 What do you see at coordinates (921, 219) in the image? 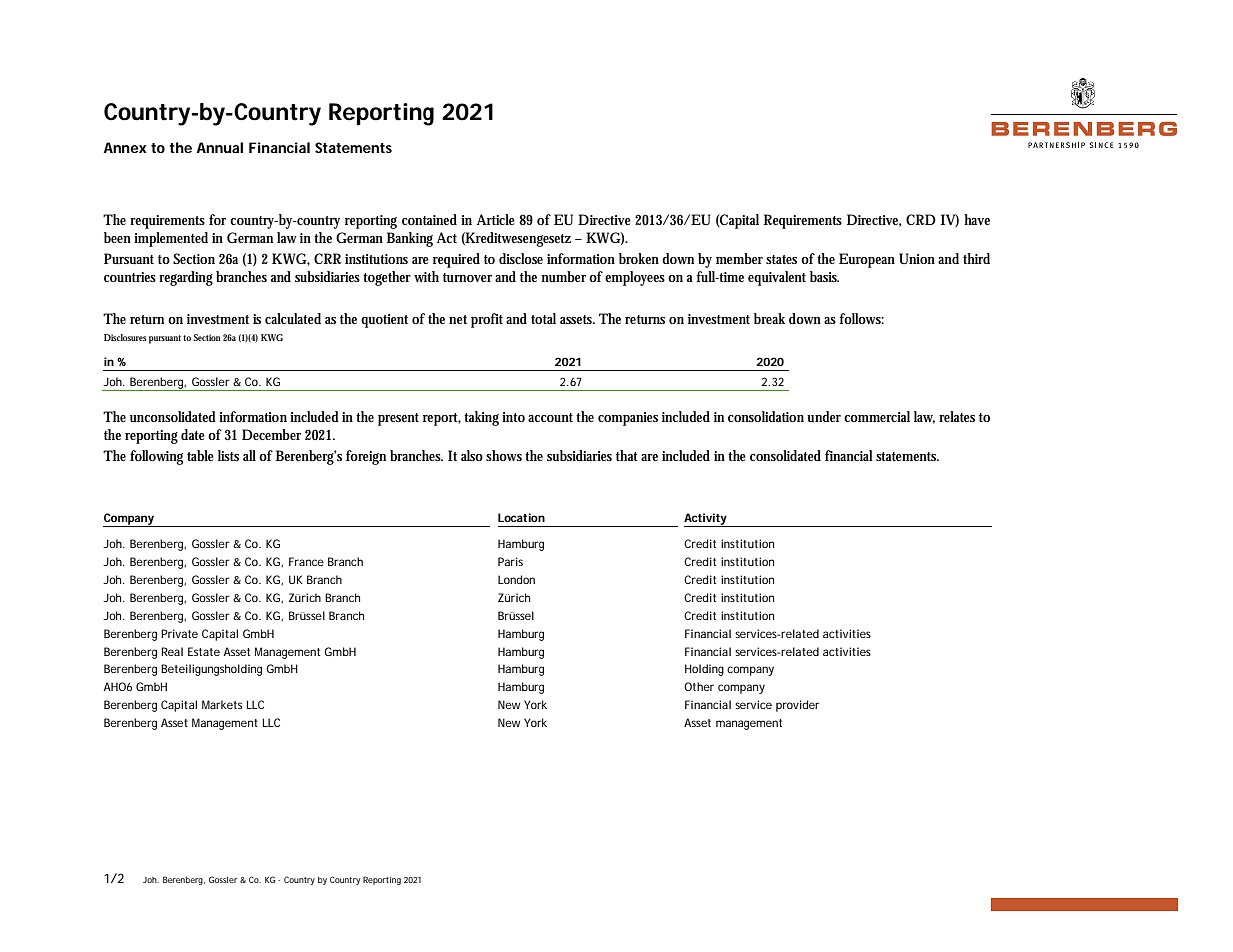
I see `CRD` at bounding box center [921, 219].
